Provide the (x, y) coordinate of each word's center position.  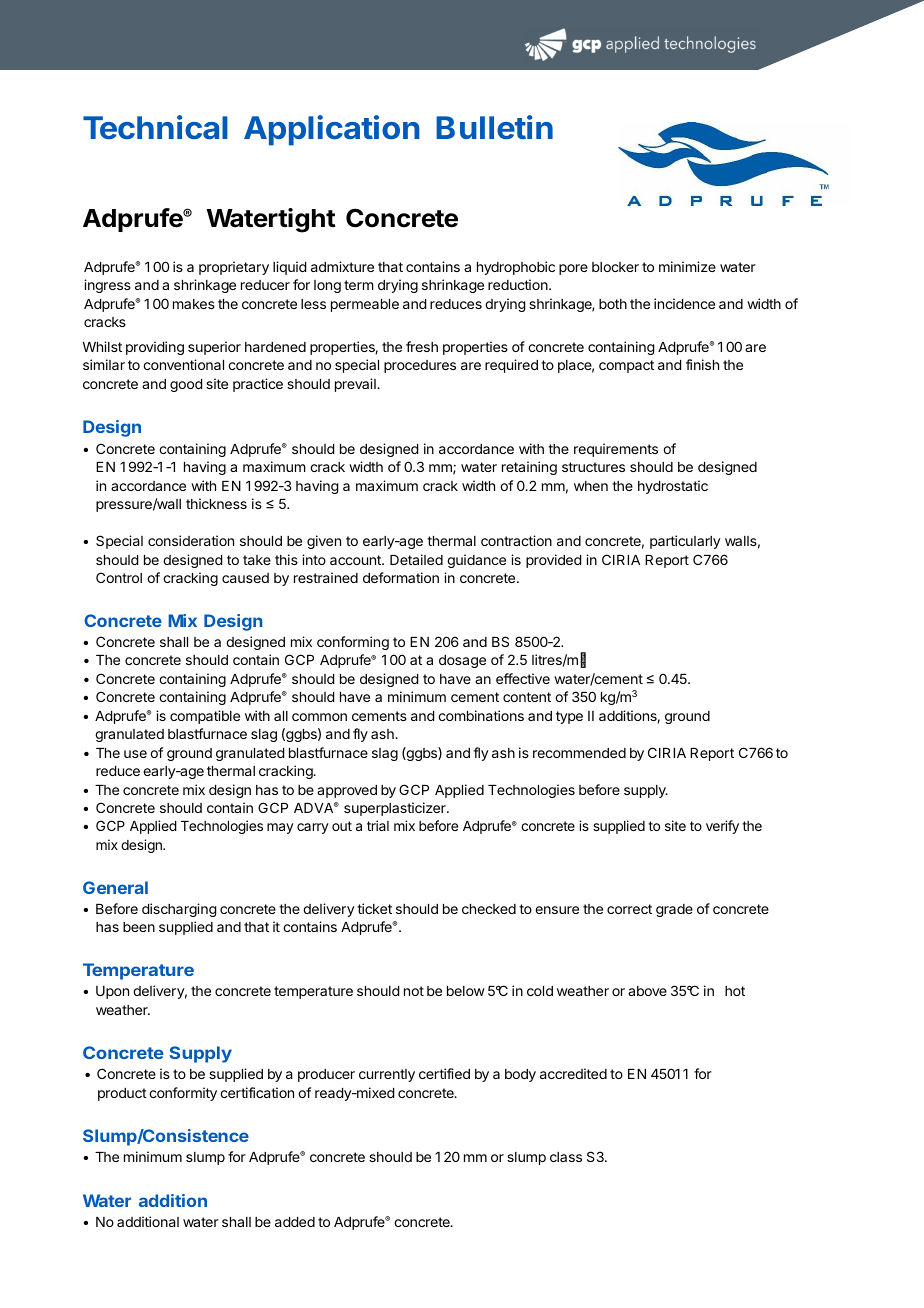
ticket (374, 908)
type (569, 717)
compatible (205, 717)
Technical (155, 127)
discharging (179, 910)
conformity (183, 1094)
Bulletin (494, 127)
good (186, 385)
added (295, 1222)
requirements (616, 450)
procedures (420, 366)
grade (674, 910)
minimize (687, 266)
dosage (462, 661)
